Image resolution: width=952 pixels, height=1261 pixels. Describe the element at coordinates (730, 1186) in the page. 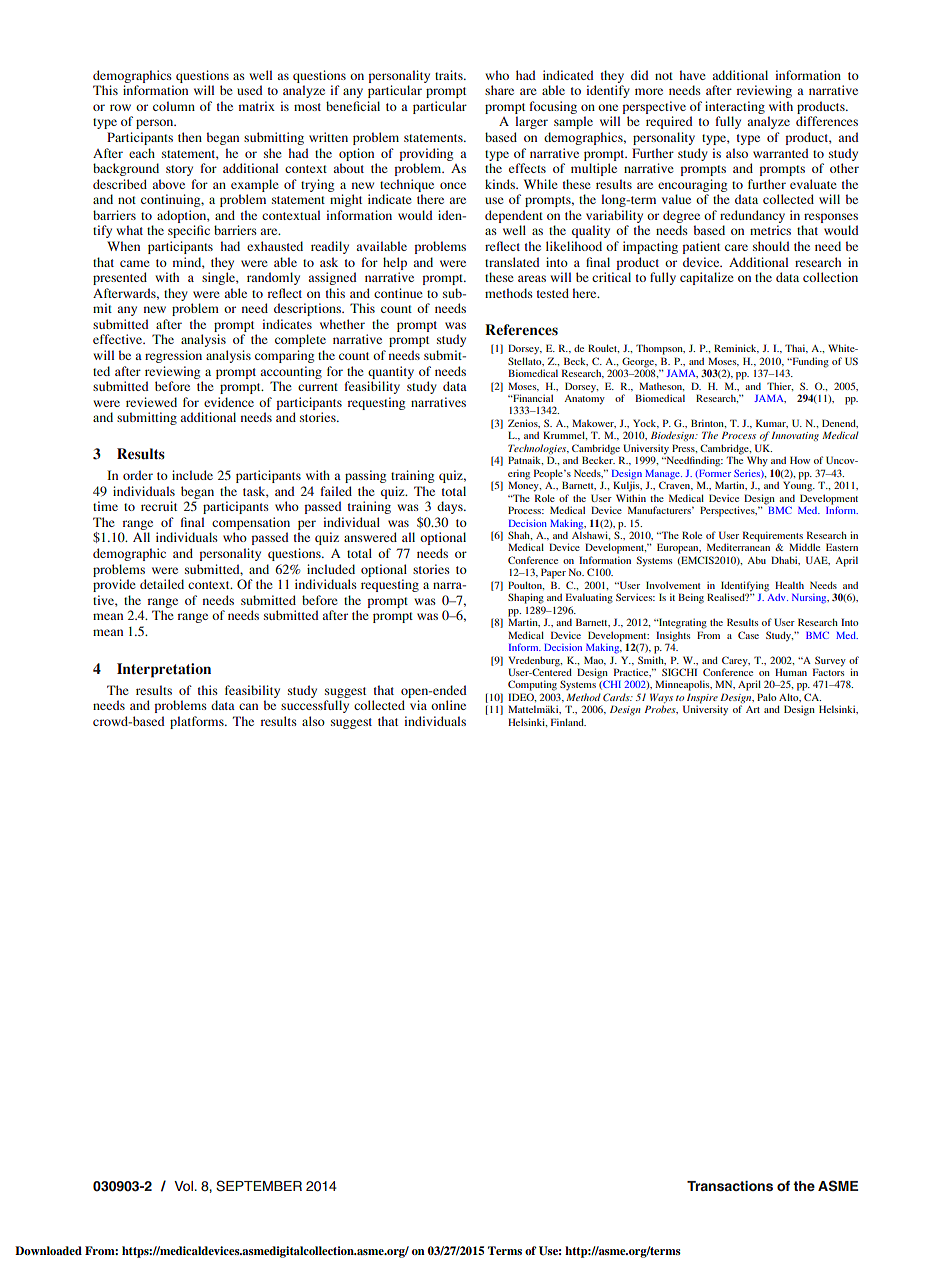

I see `Transactions` at that location.
